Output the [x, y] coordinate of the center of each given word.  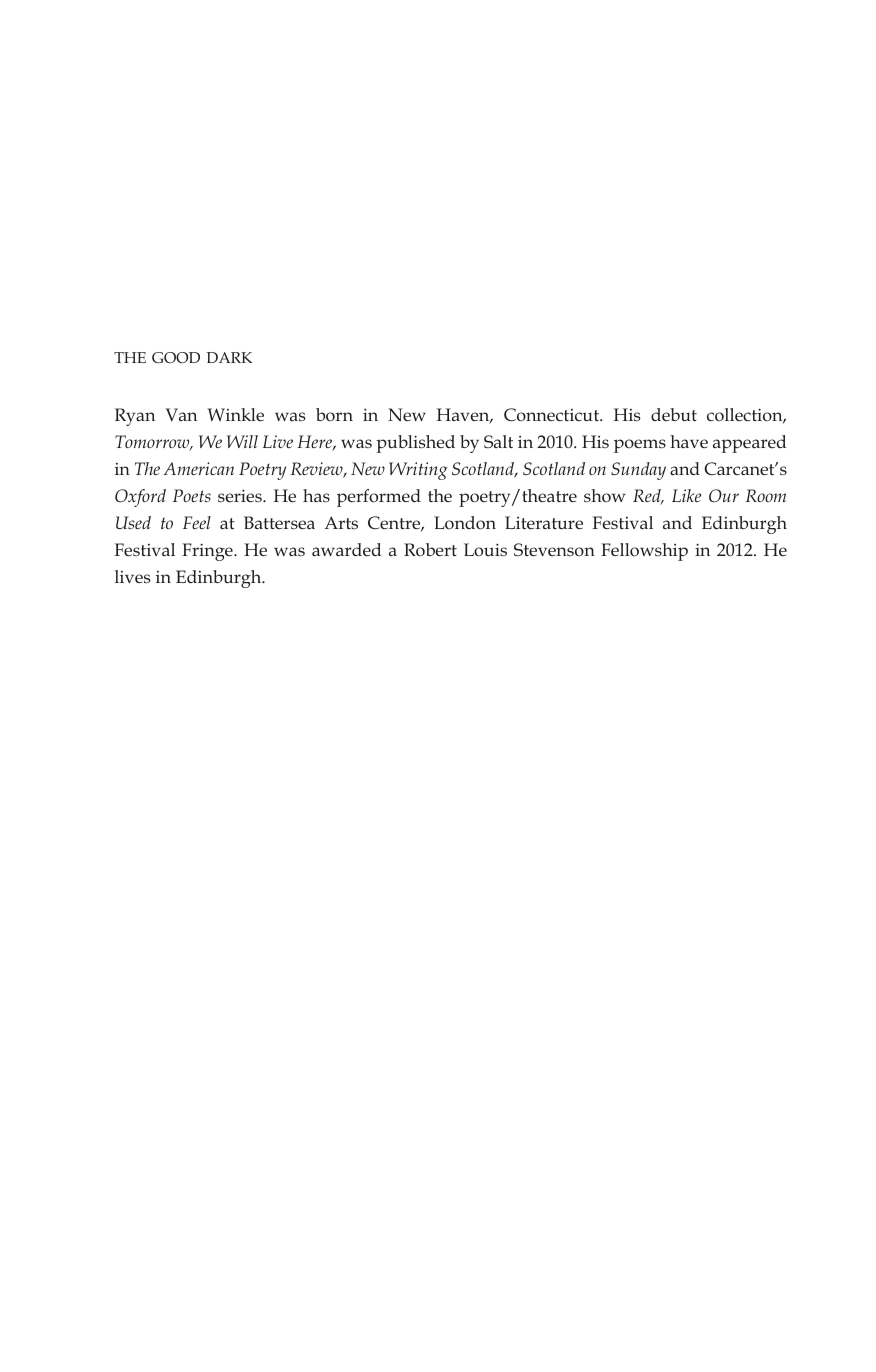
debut [674, 415]
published [415, 444]
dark [229, 357]
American [198, 468]
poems [640, 446]
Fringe [208, 552]
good [176, 357]
